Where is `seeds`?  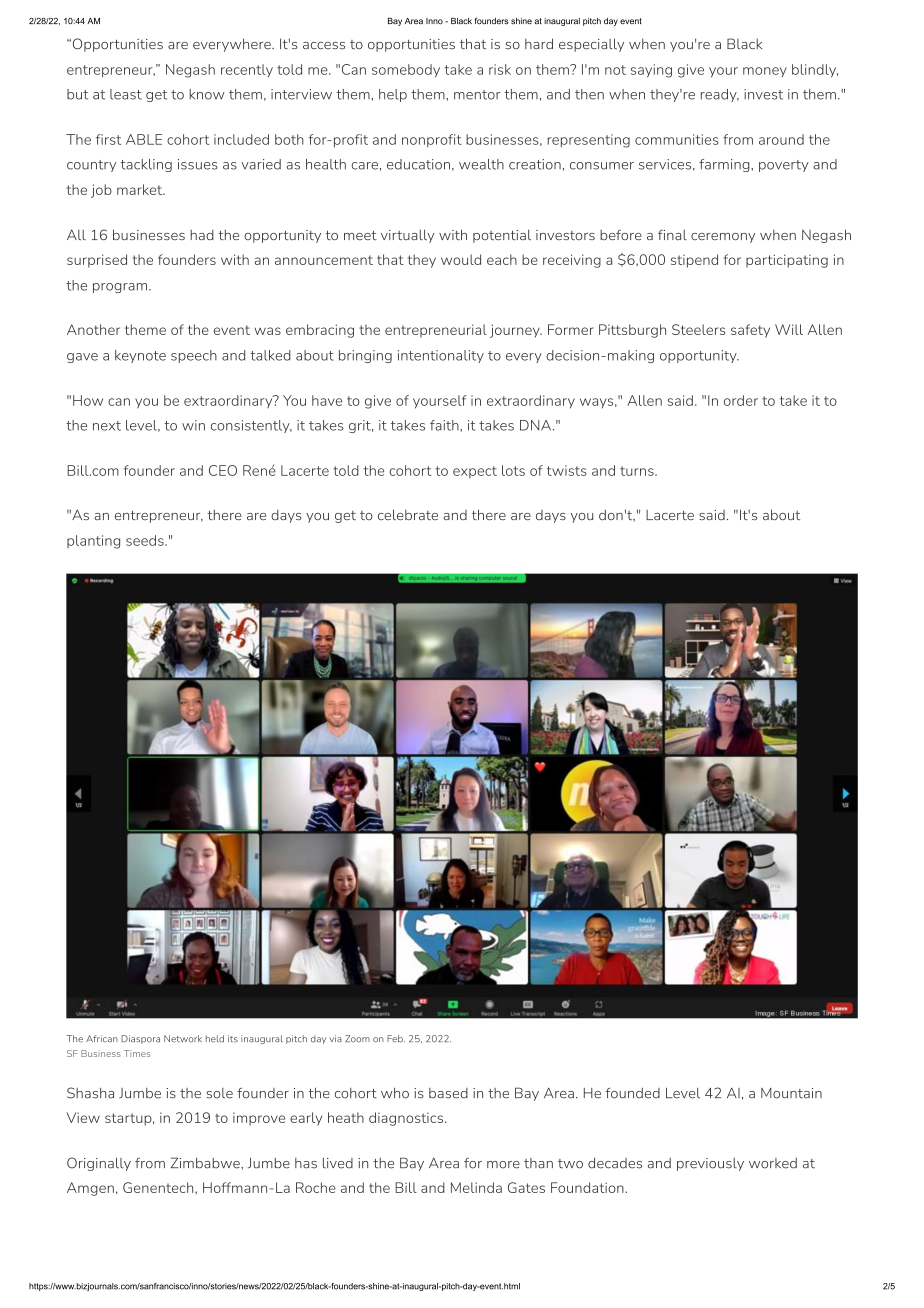
seeds is located at coordinates (146, 540).
